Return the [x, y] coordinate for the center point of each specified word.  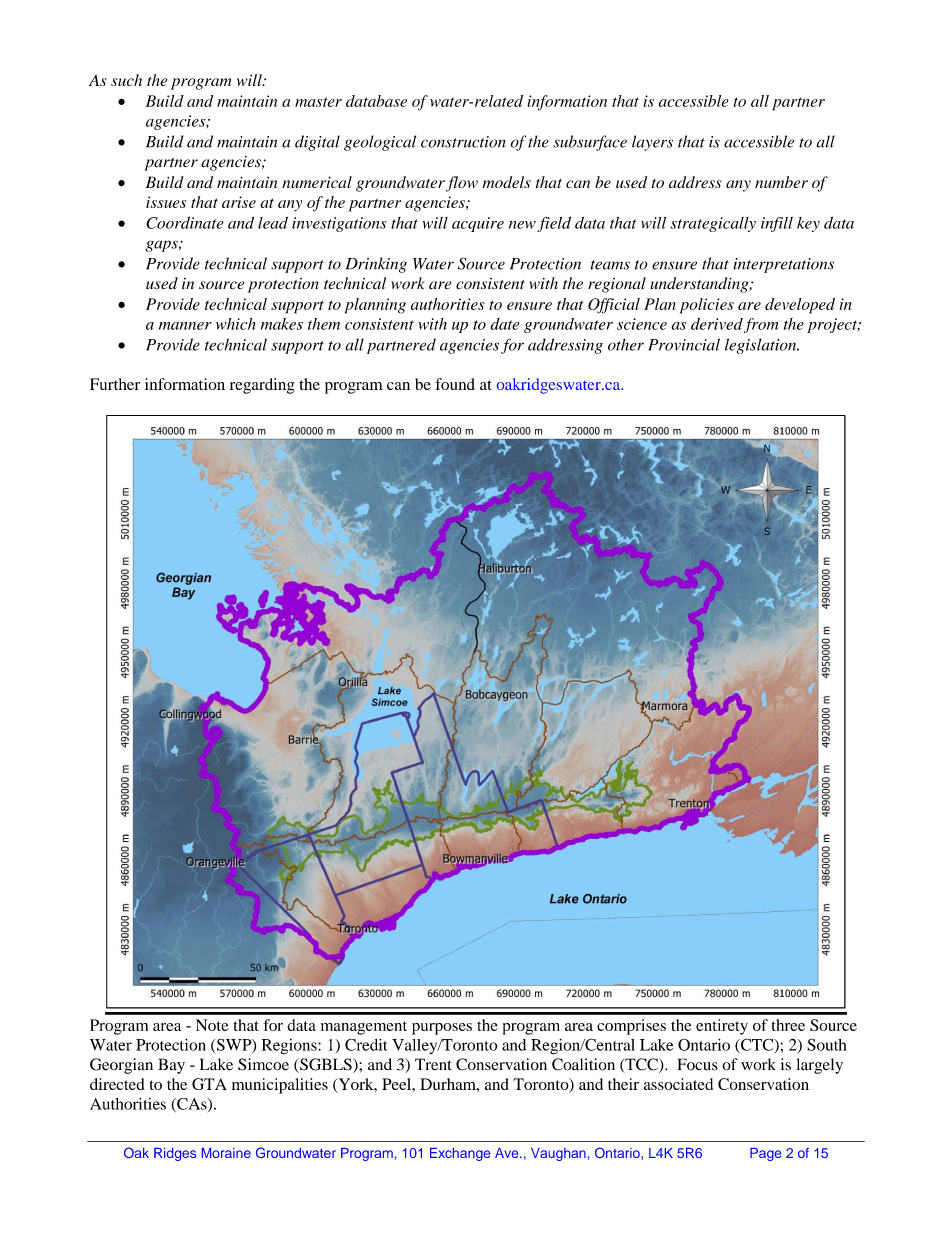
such [126, 80]
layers [652, 143]
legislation [762, 346]
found [455, 384]
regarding [262, 386]
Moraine [226, 1153]
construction [463, 142]
